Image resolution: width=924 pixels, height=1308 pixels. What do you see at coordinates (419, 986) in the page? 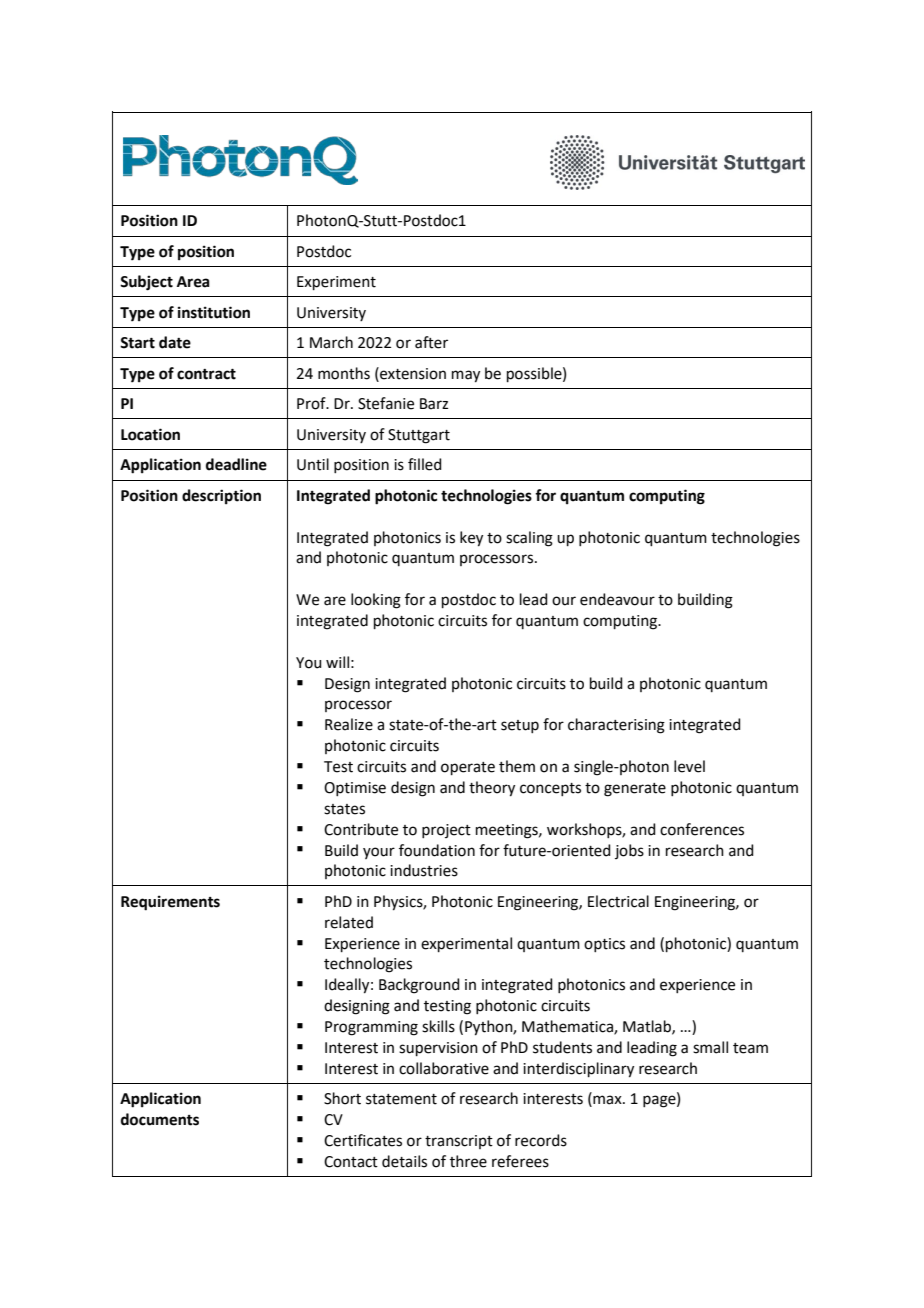
I see `Background` at bounding box center [419, 986].
